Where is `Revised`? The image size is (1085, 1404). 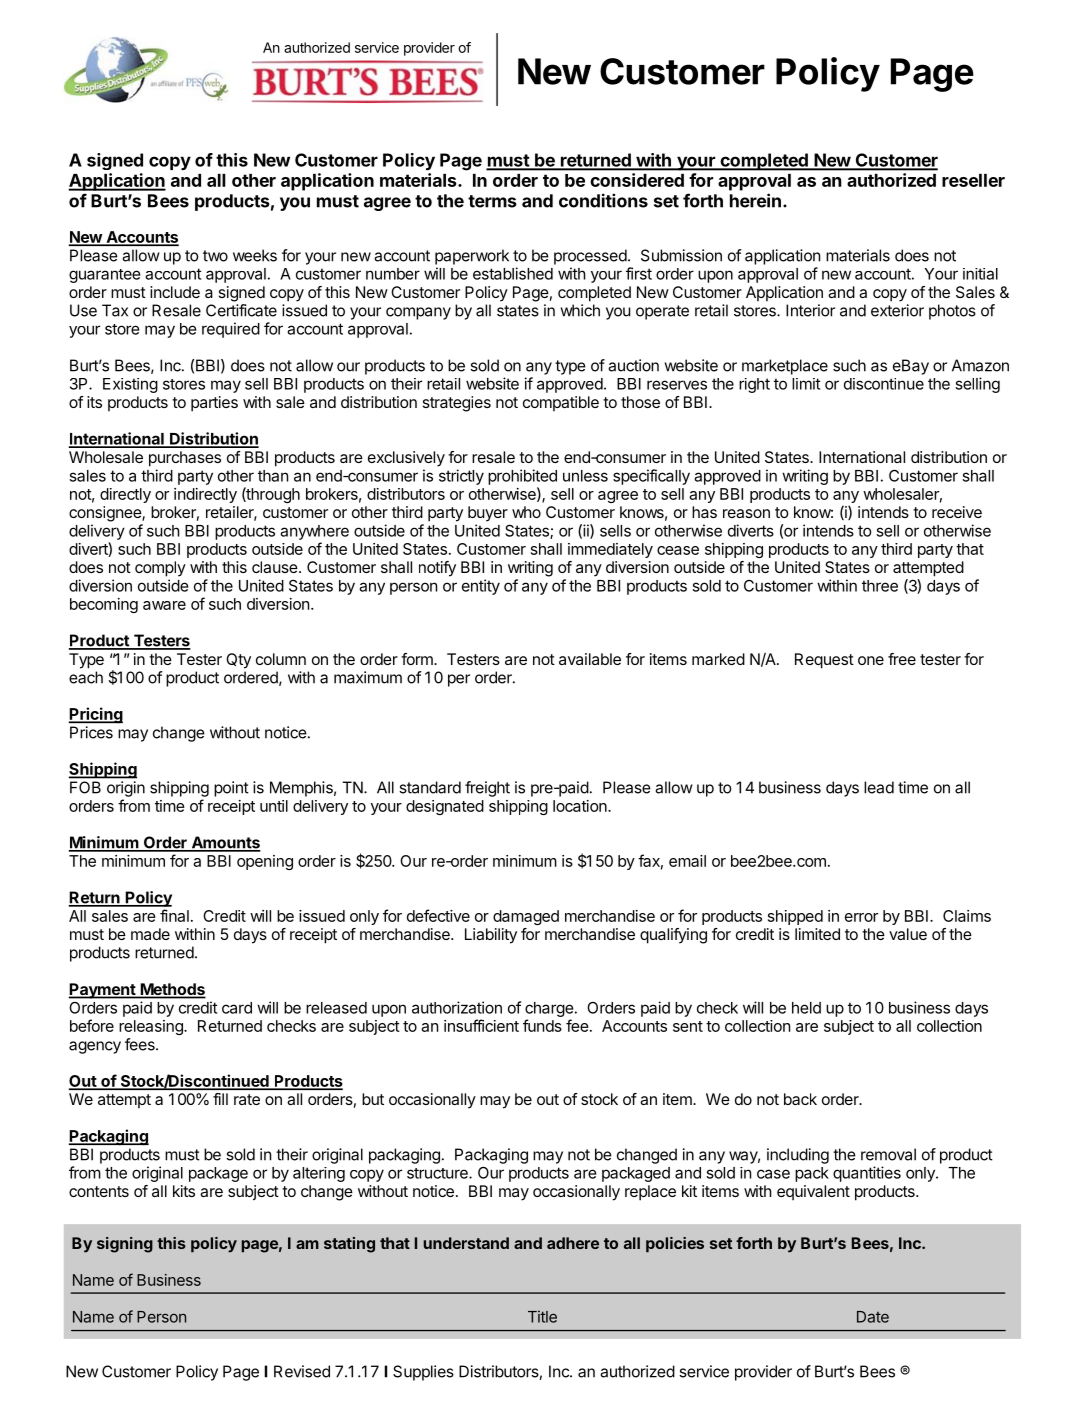 Revised is located at coordinates (302, 1371).
